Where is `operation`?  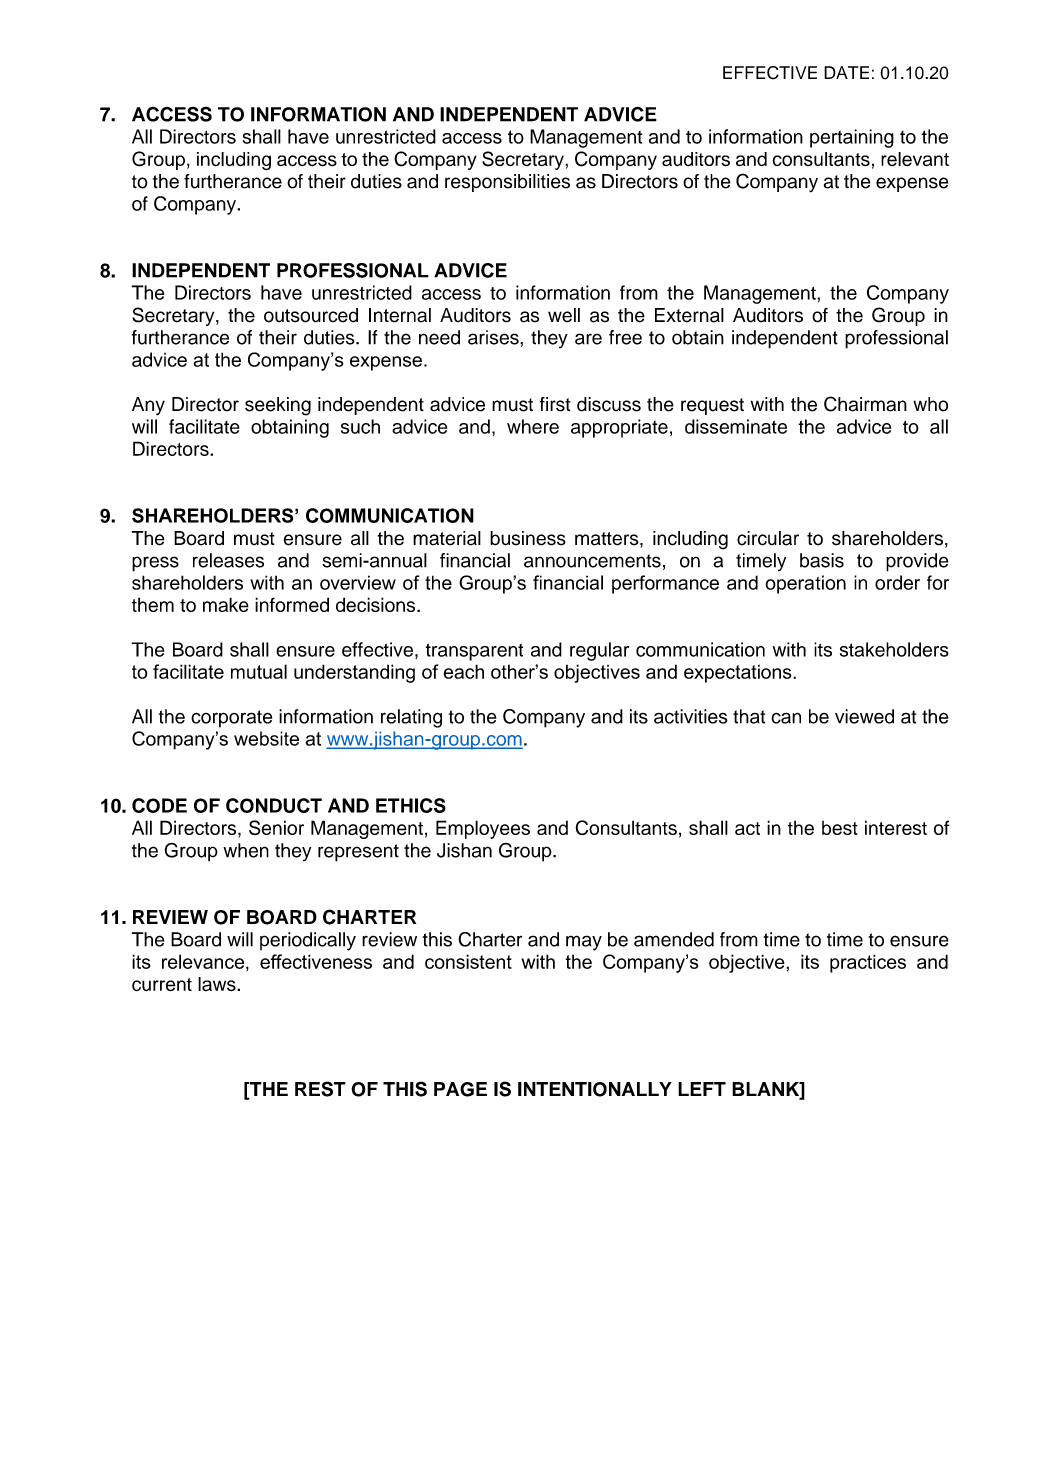 operation is located at coordinates (805, 584).
